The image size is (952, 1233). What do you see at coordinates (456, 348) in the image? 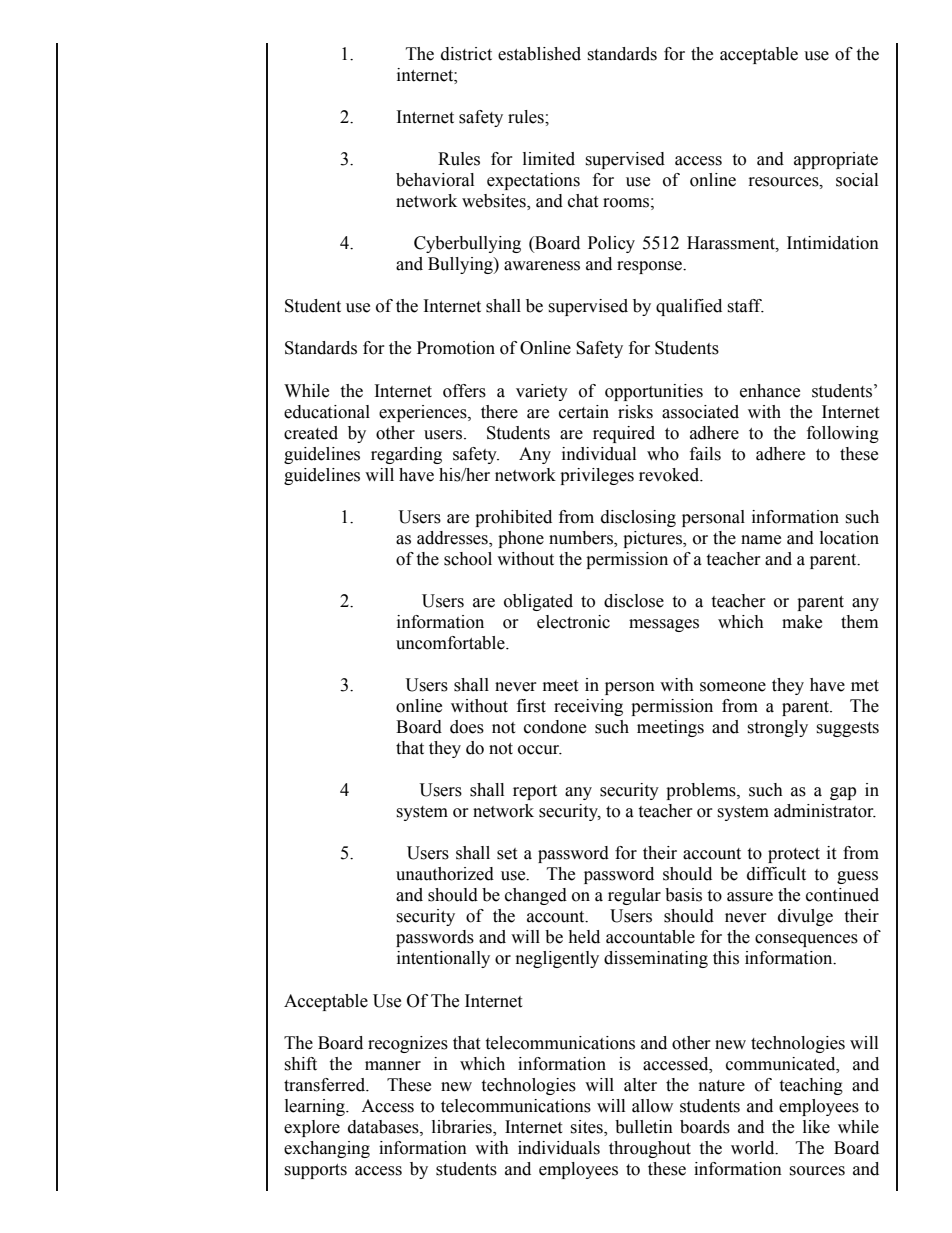
I see `Promotion` at bounding box center [456, 348].
